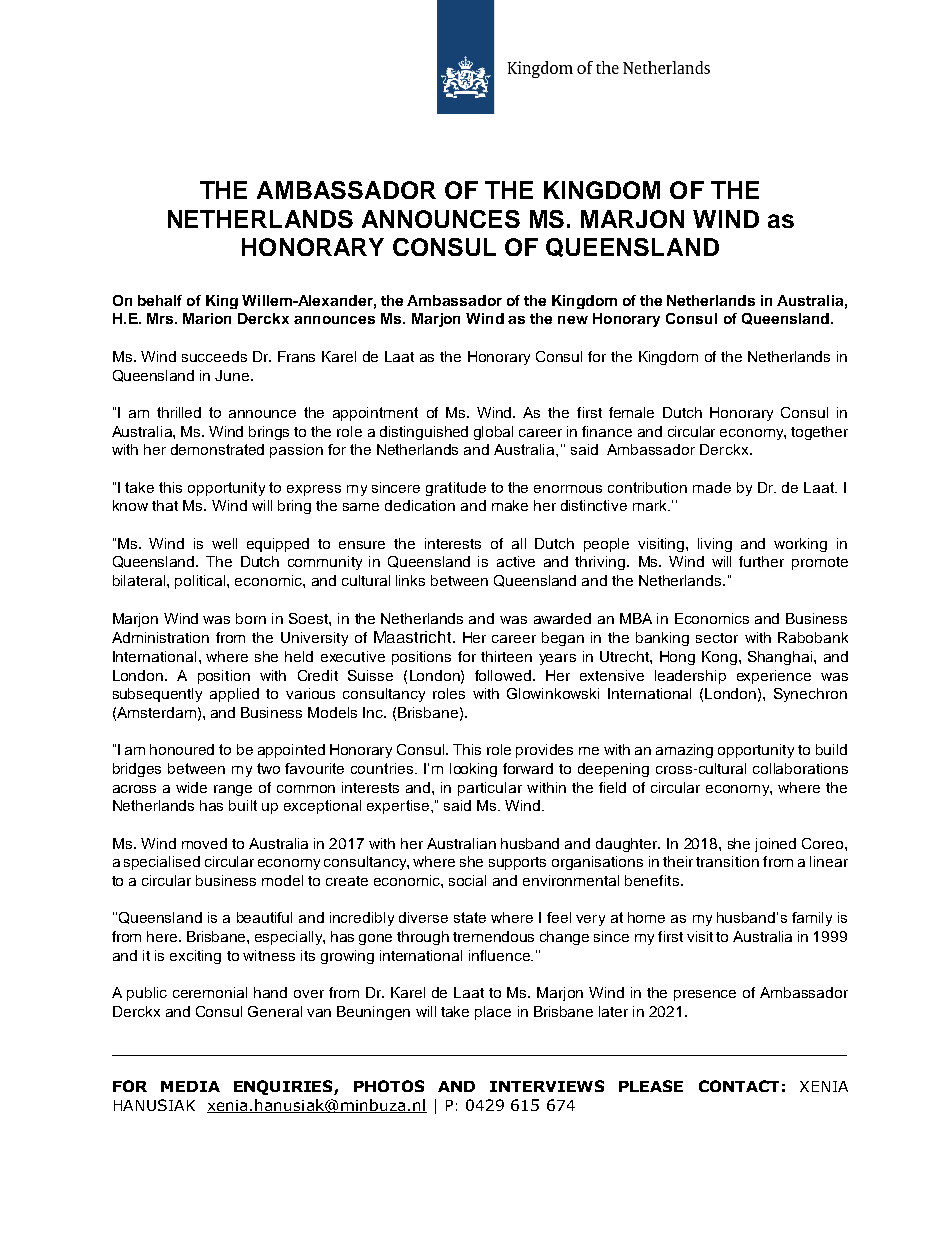  What do you see at coordinates (812, 919) in the document?
I see `family` at bounding box center [812, 919].
